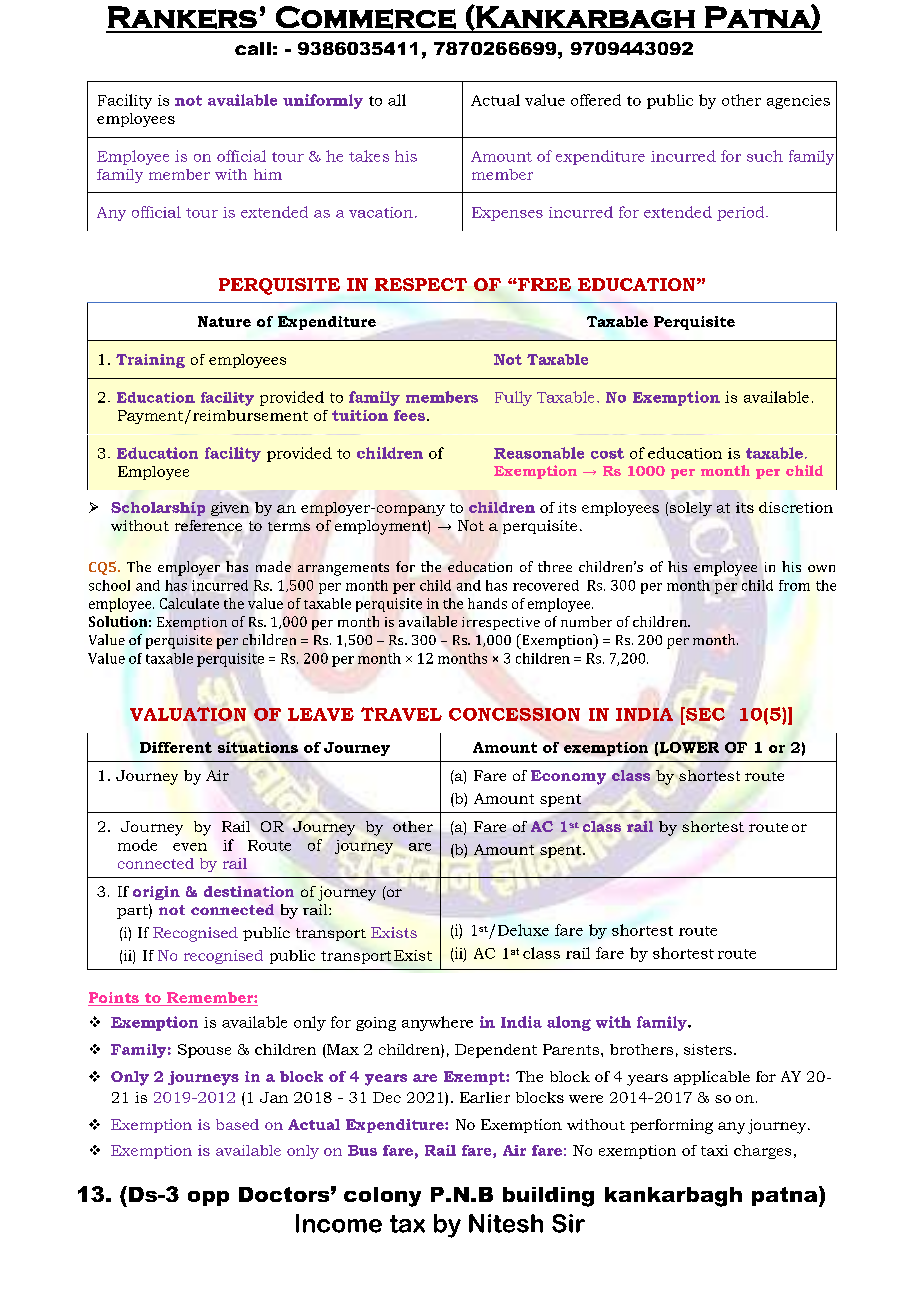 This screenshot has height=1308, width=924. I want to click on from, so click(794, 585).
